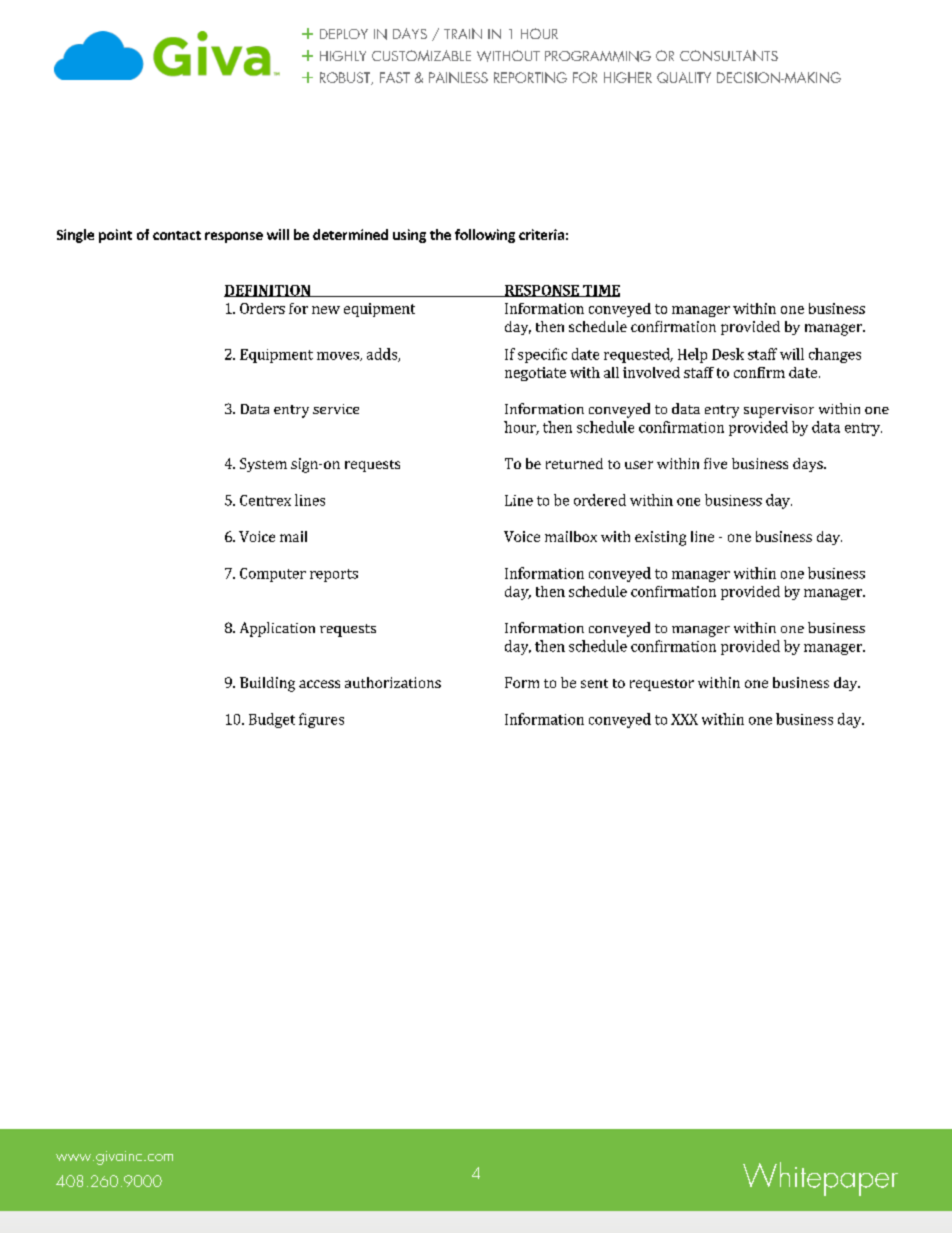  What do you see at coordinates (535, 374) in the page?
I see `negotiate` at bounding box center [535, 374].
